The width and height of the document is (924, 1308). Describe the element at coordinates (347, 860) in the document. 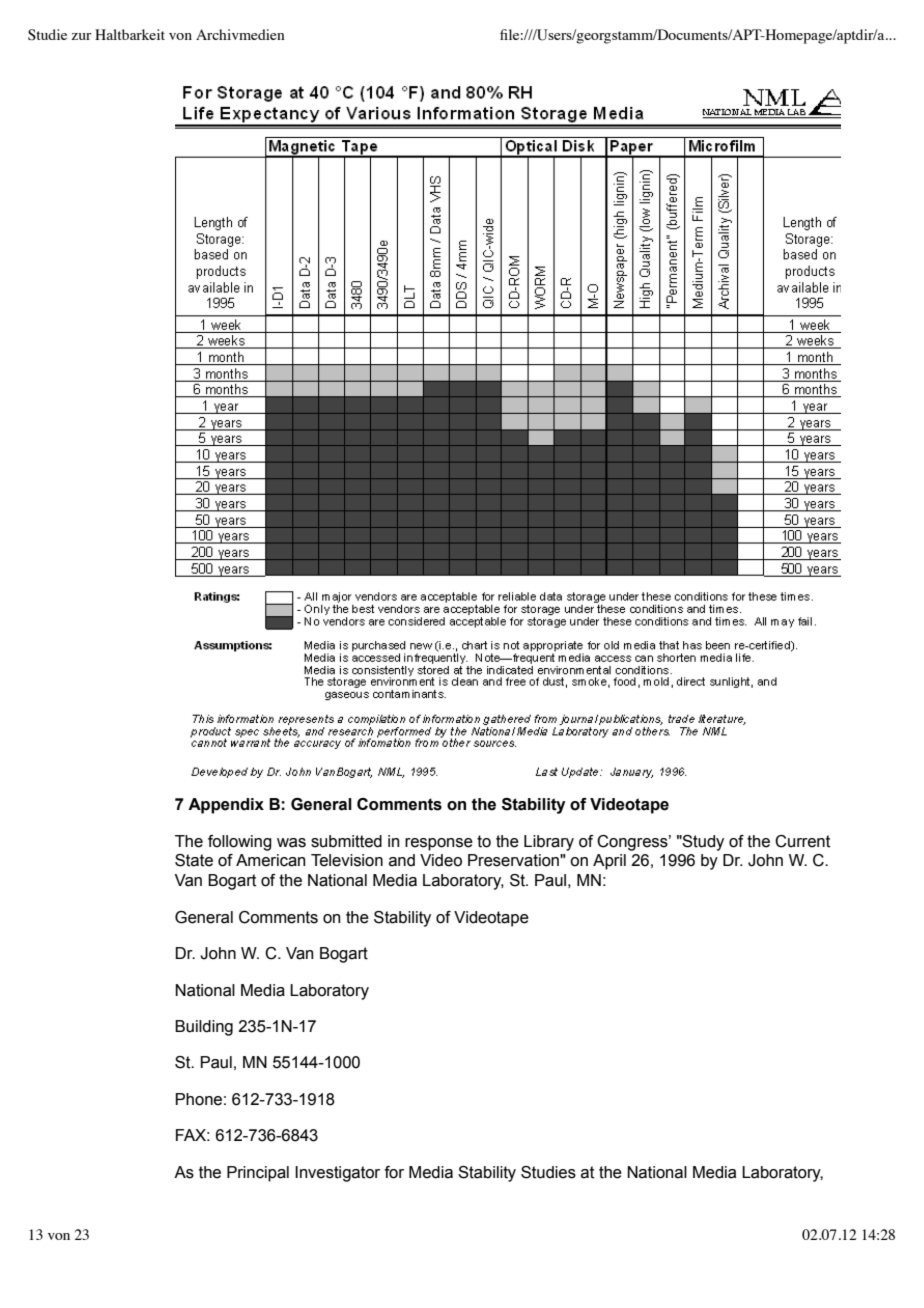

I see `Television` at that location.
